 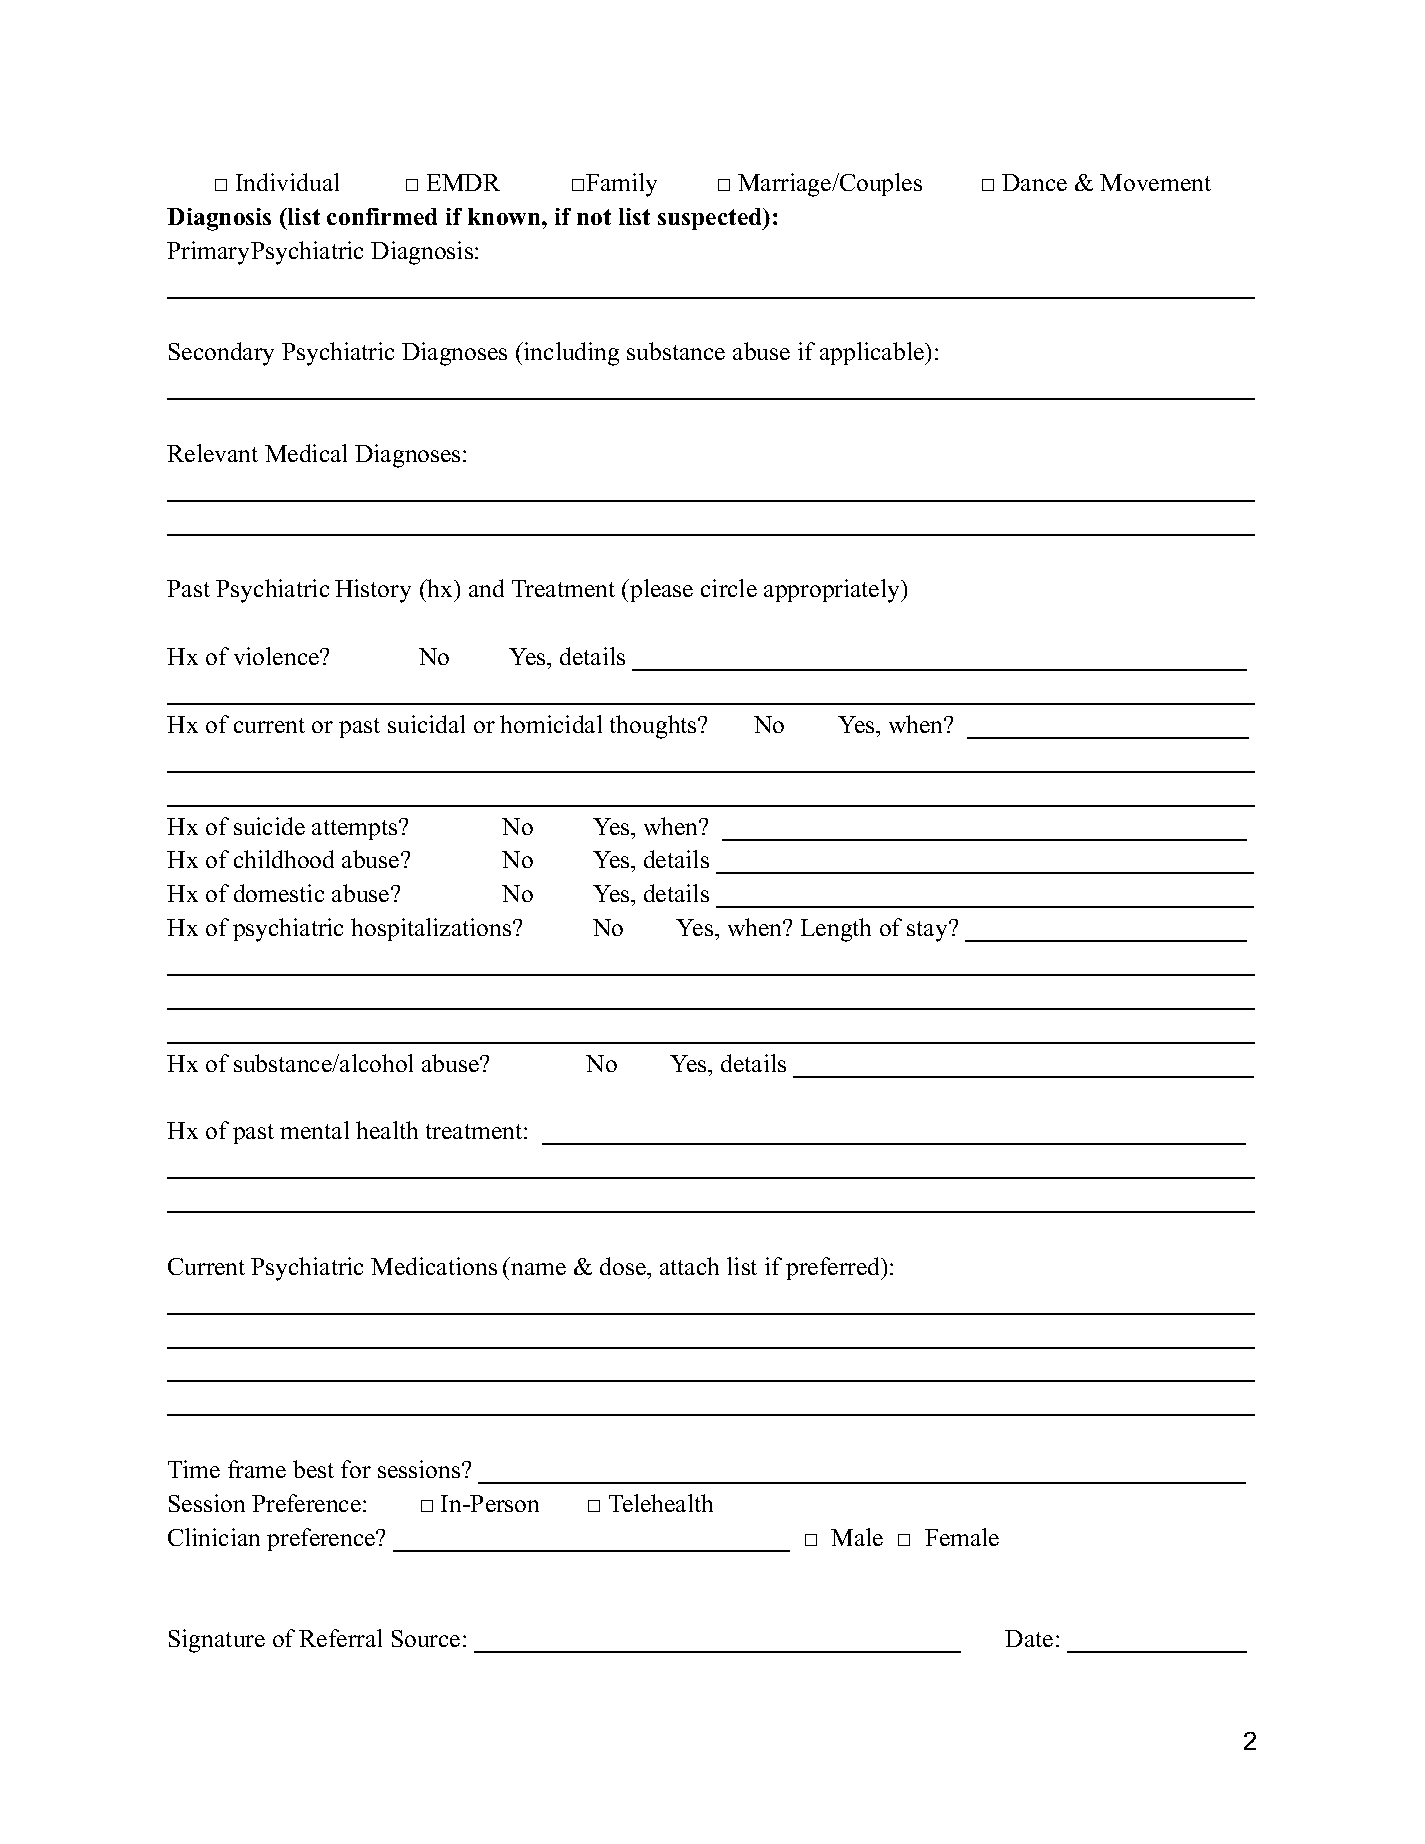 I want to click on Dance, so click(x=1034, y=182).
